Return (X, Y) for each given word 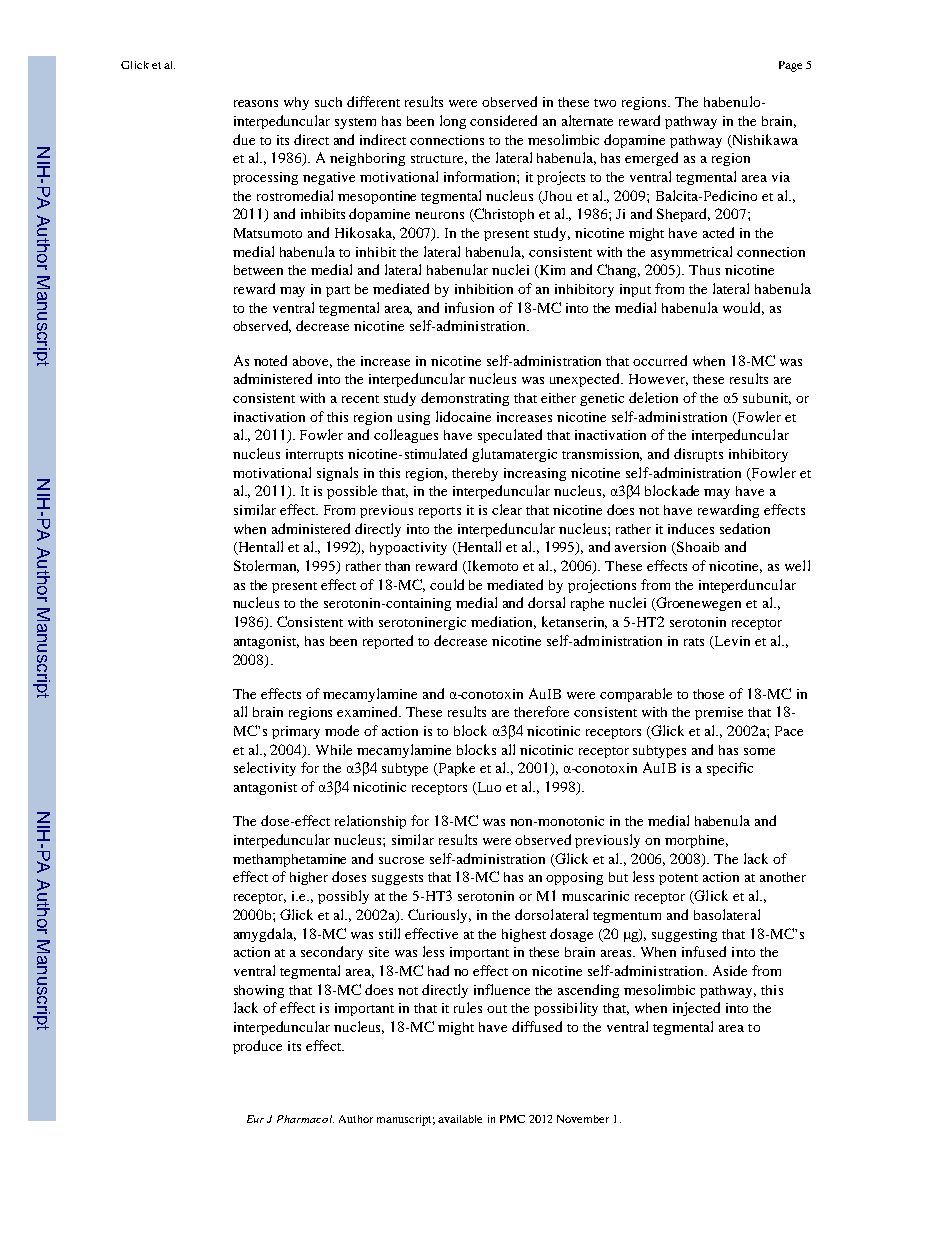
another (783, 877)
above (312, 362)
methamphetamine (289, 860)
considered (503, 120)
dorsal (546, 602)
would (743, 308)
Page (790, 66)
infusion (469, 307)
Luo (488, 788)
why (296, 103)
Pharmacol (305, 1119)
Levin (732, 641)
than (397, 566)
